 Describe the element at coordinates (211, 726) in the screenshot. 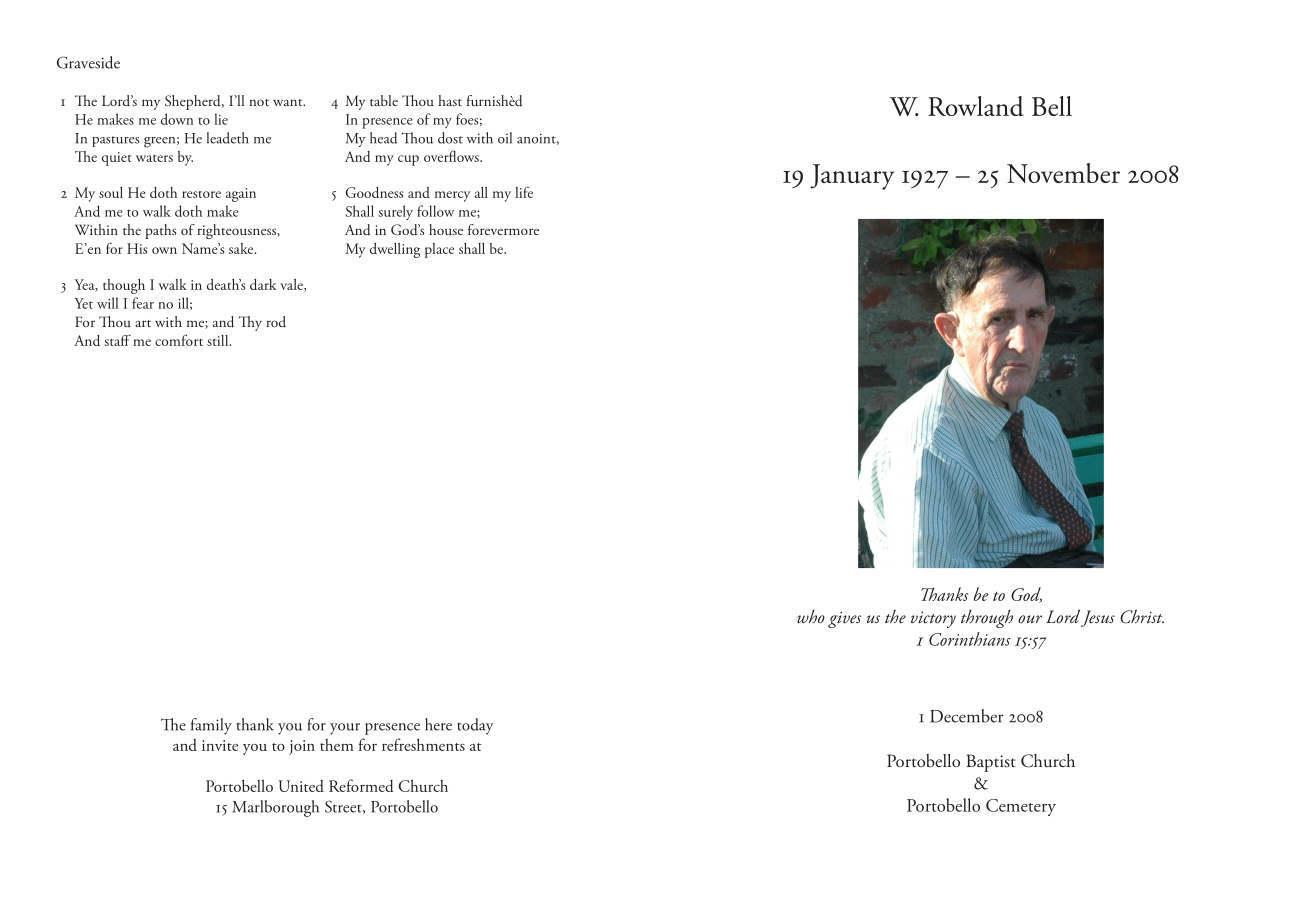

I see `family` at that location.
